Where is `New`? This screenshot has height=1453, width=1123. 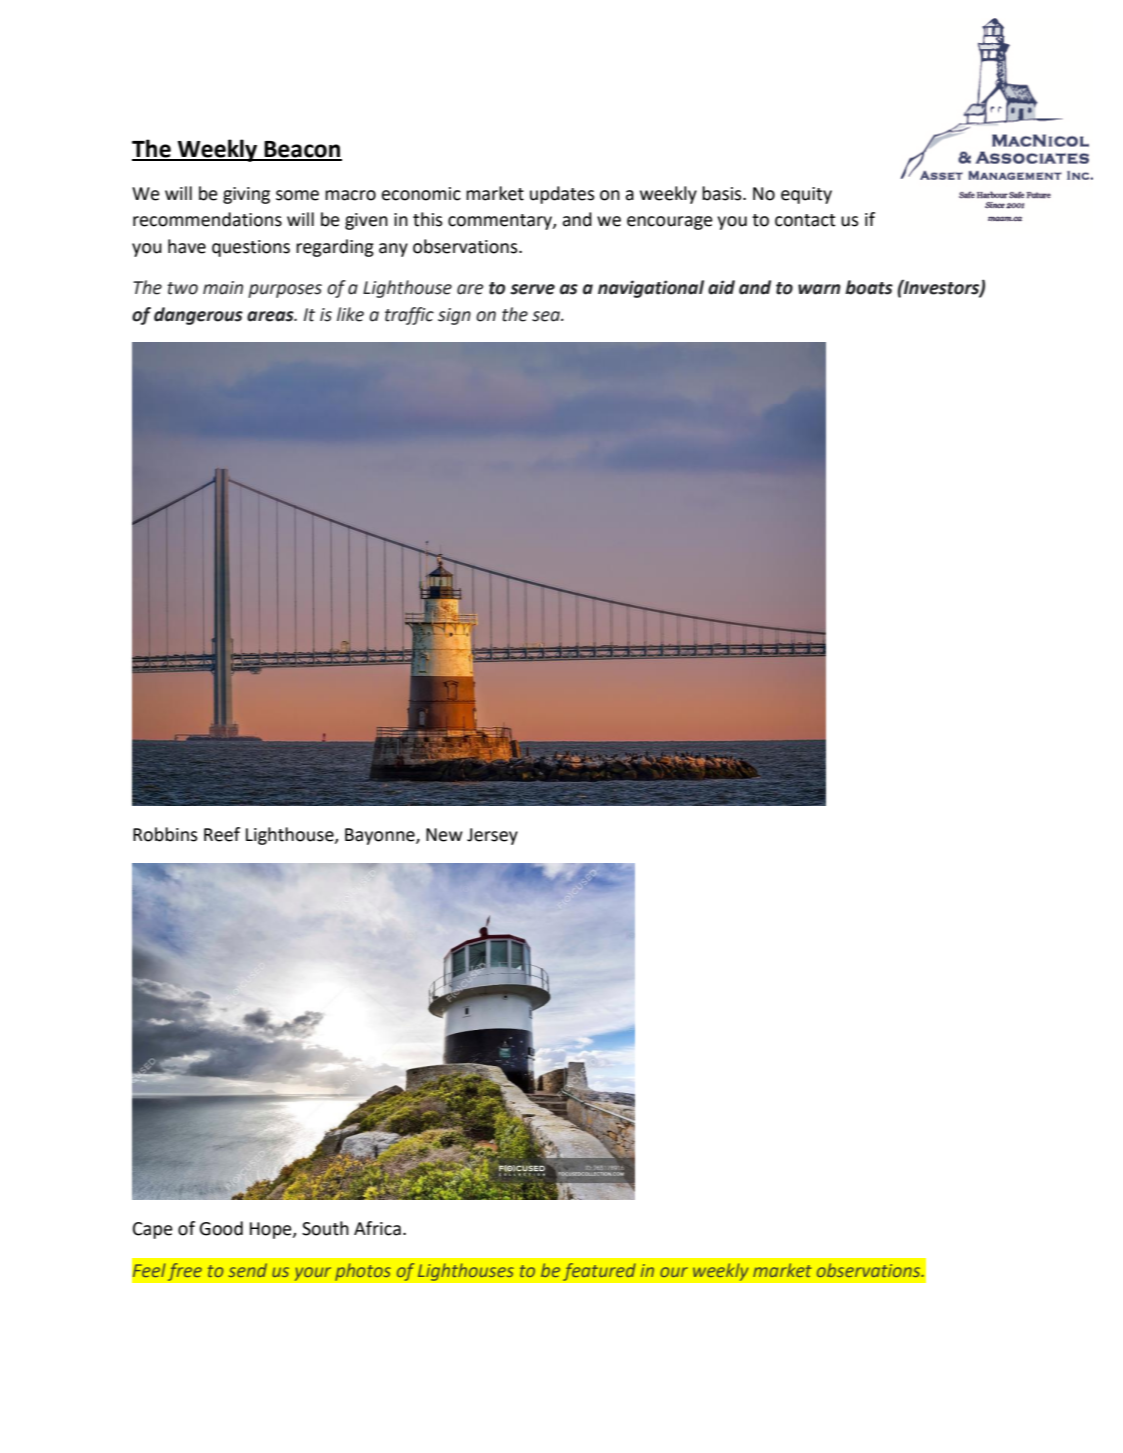
New is located at coordinates (444, 835).
